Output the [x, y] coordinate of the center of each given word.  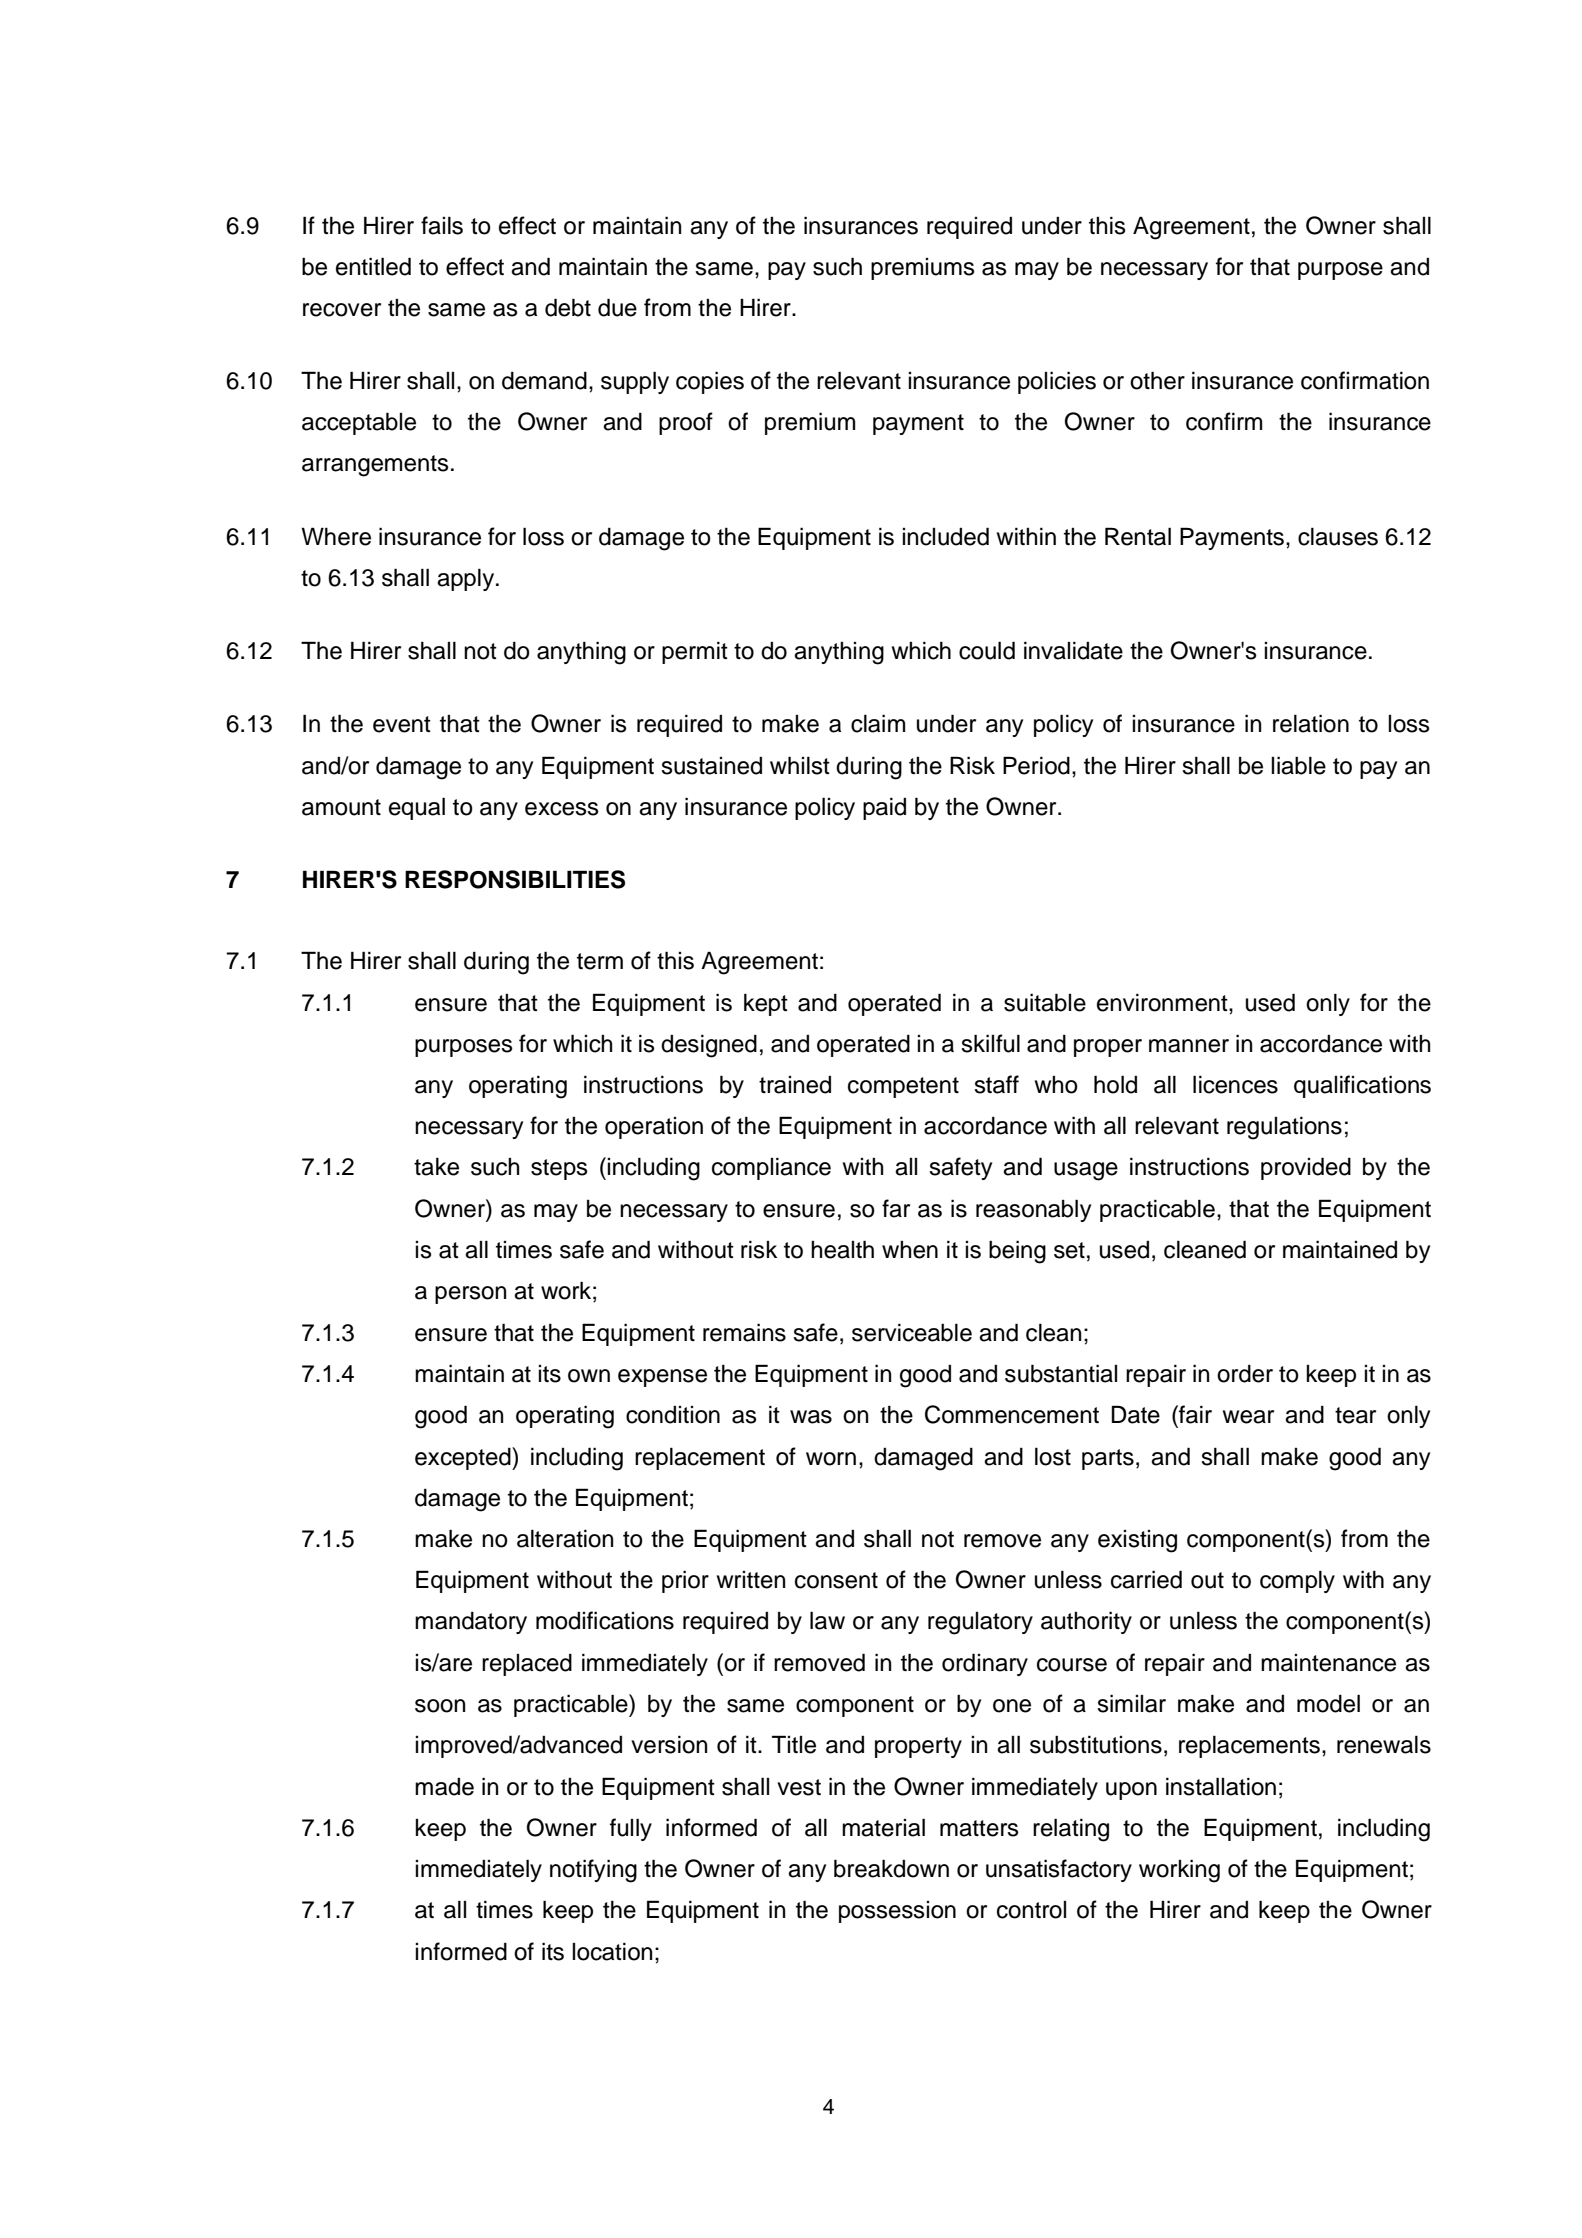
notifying [593, 1871]
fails [442, 225]
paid [884, 808]
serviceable [912, 1332]
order [1245, 1374]
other [1157, 380]
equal [417, 808]
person [470, 1295]
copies [710, 382]
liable [1298, 765]
